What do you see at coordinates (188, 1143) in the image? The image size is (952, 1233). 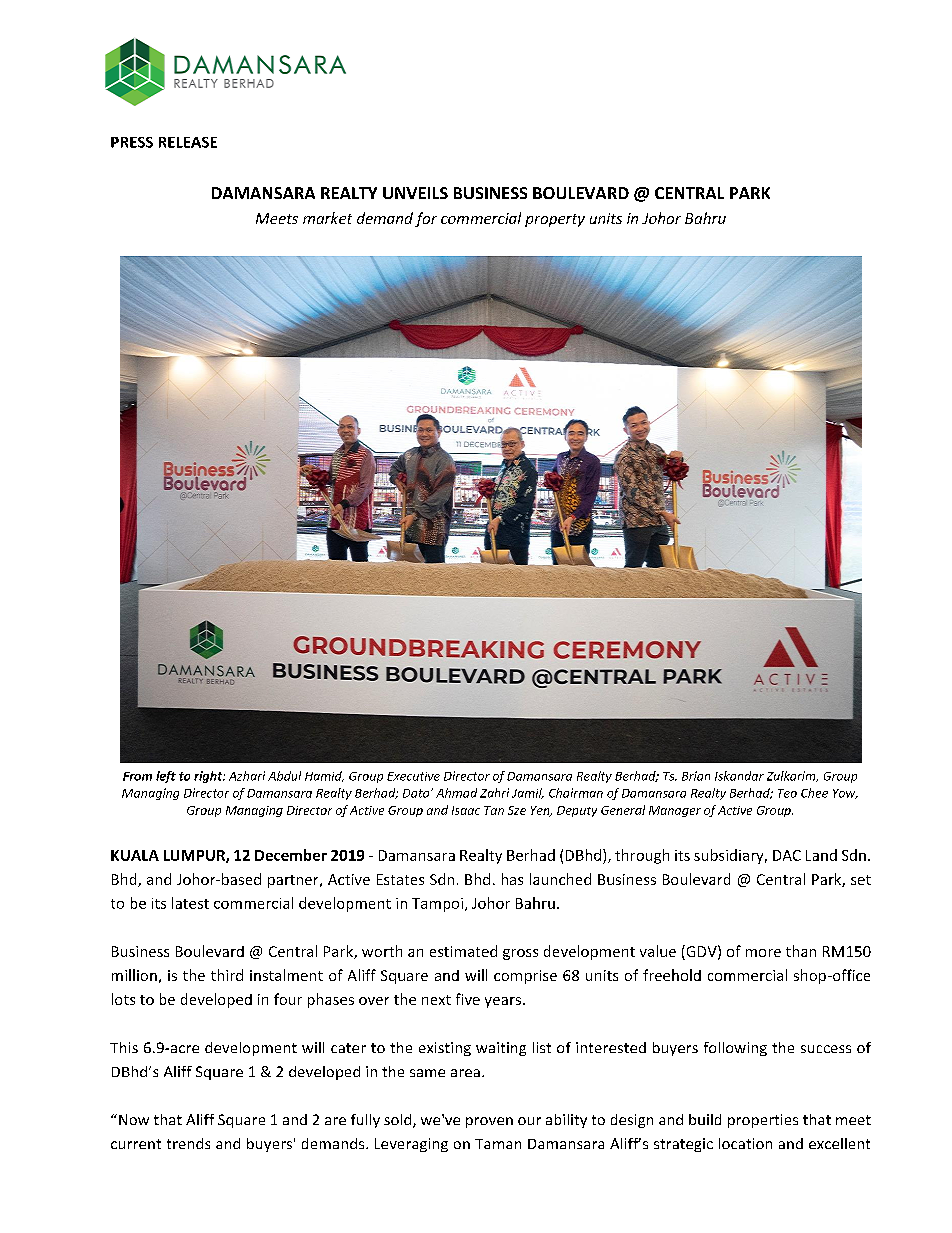 I see `trends` at bounding box center [188, 1143].
